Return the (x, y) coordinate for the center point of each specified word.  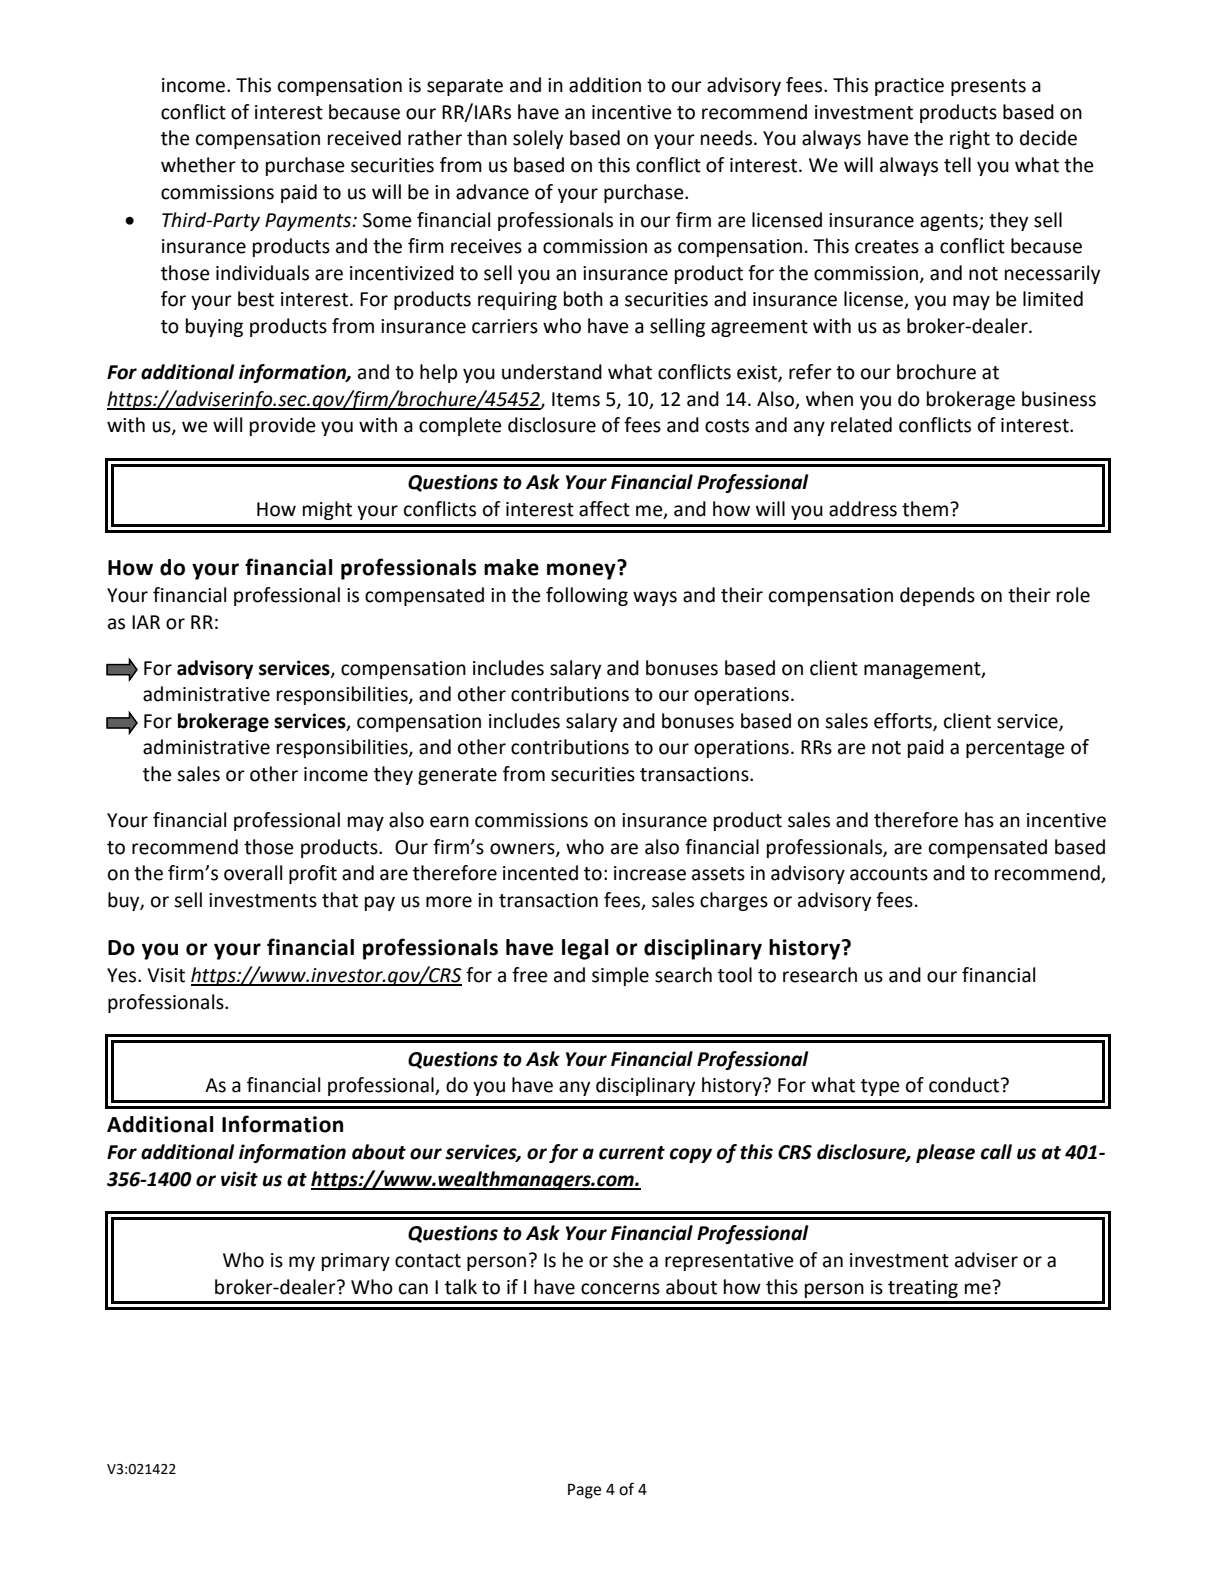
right (970, 139)
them (926, 509)
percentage (1015, 749)
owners (523, 849)
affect (604, 509)
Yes (123, 975)
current (632, 1153)
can (413, 1289)
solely (538, 139)
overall (253, 873)
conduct (965, 1085)
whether (198, 165)
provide (283, 426)
